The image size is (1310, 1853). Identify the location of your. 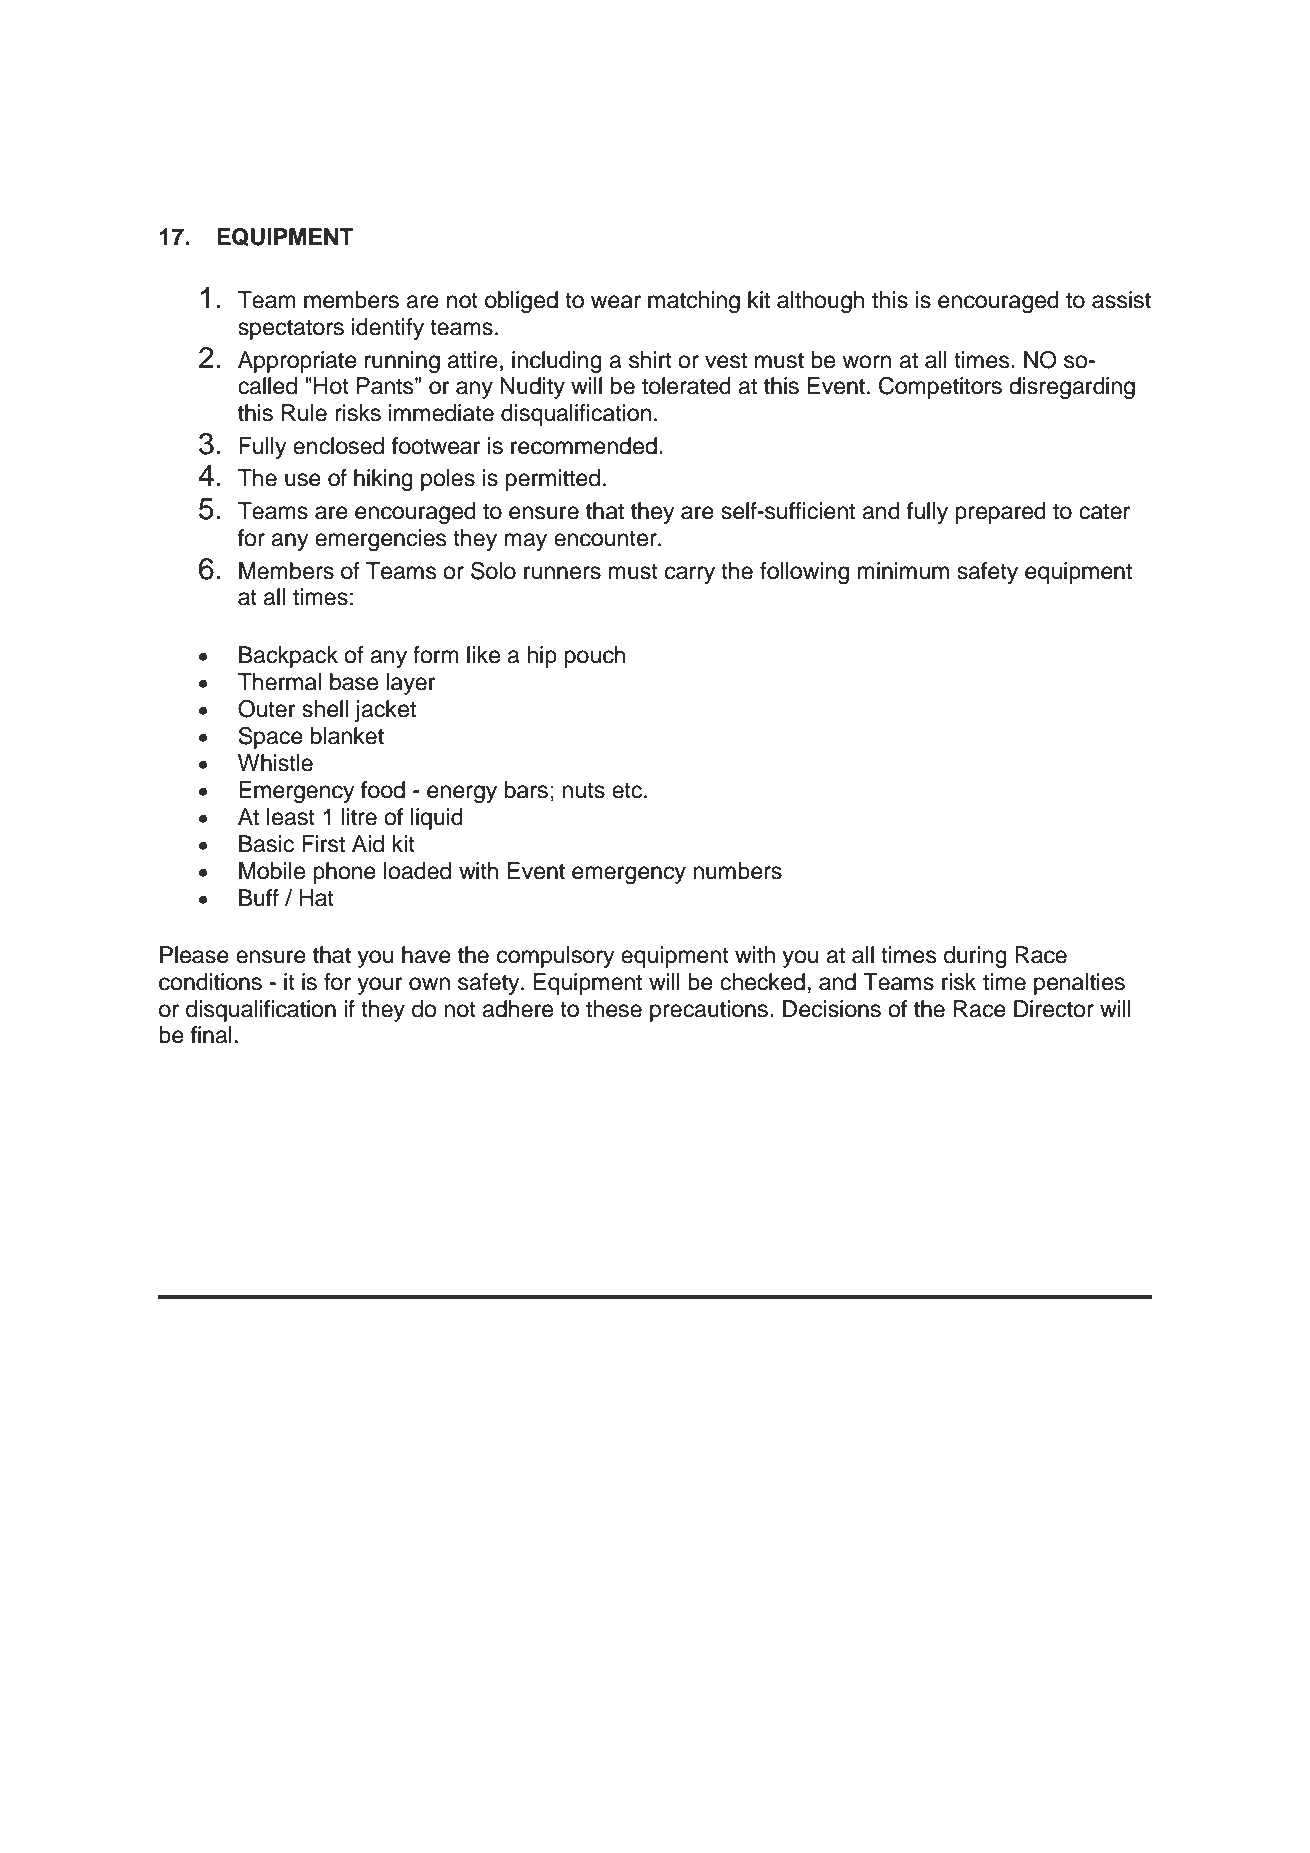
(380, 986).
